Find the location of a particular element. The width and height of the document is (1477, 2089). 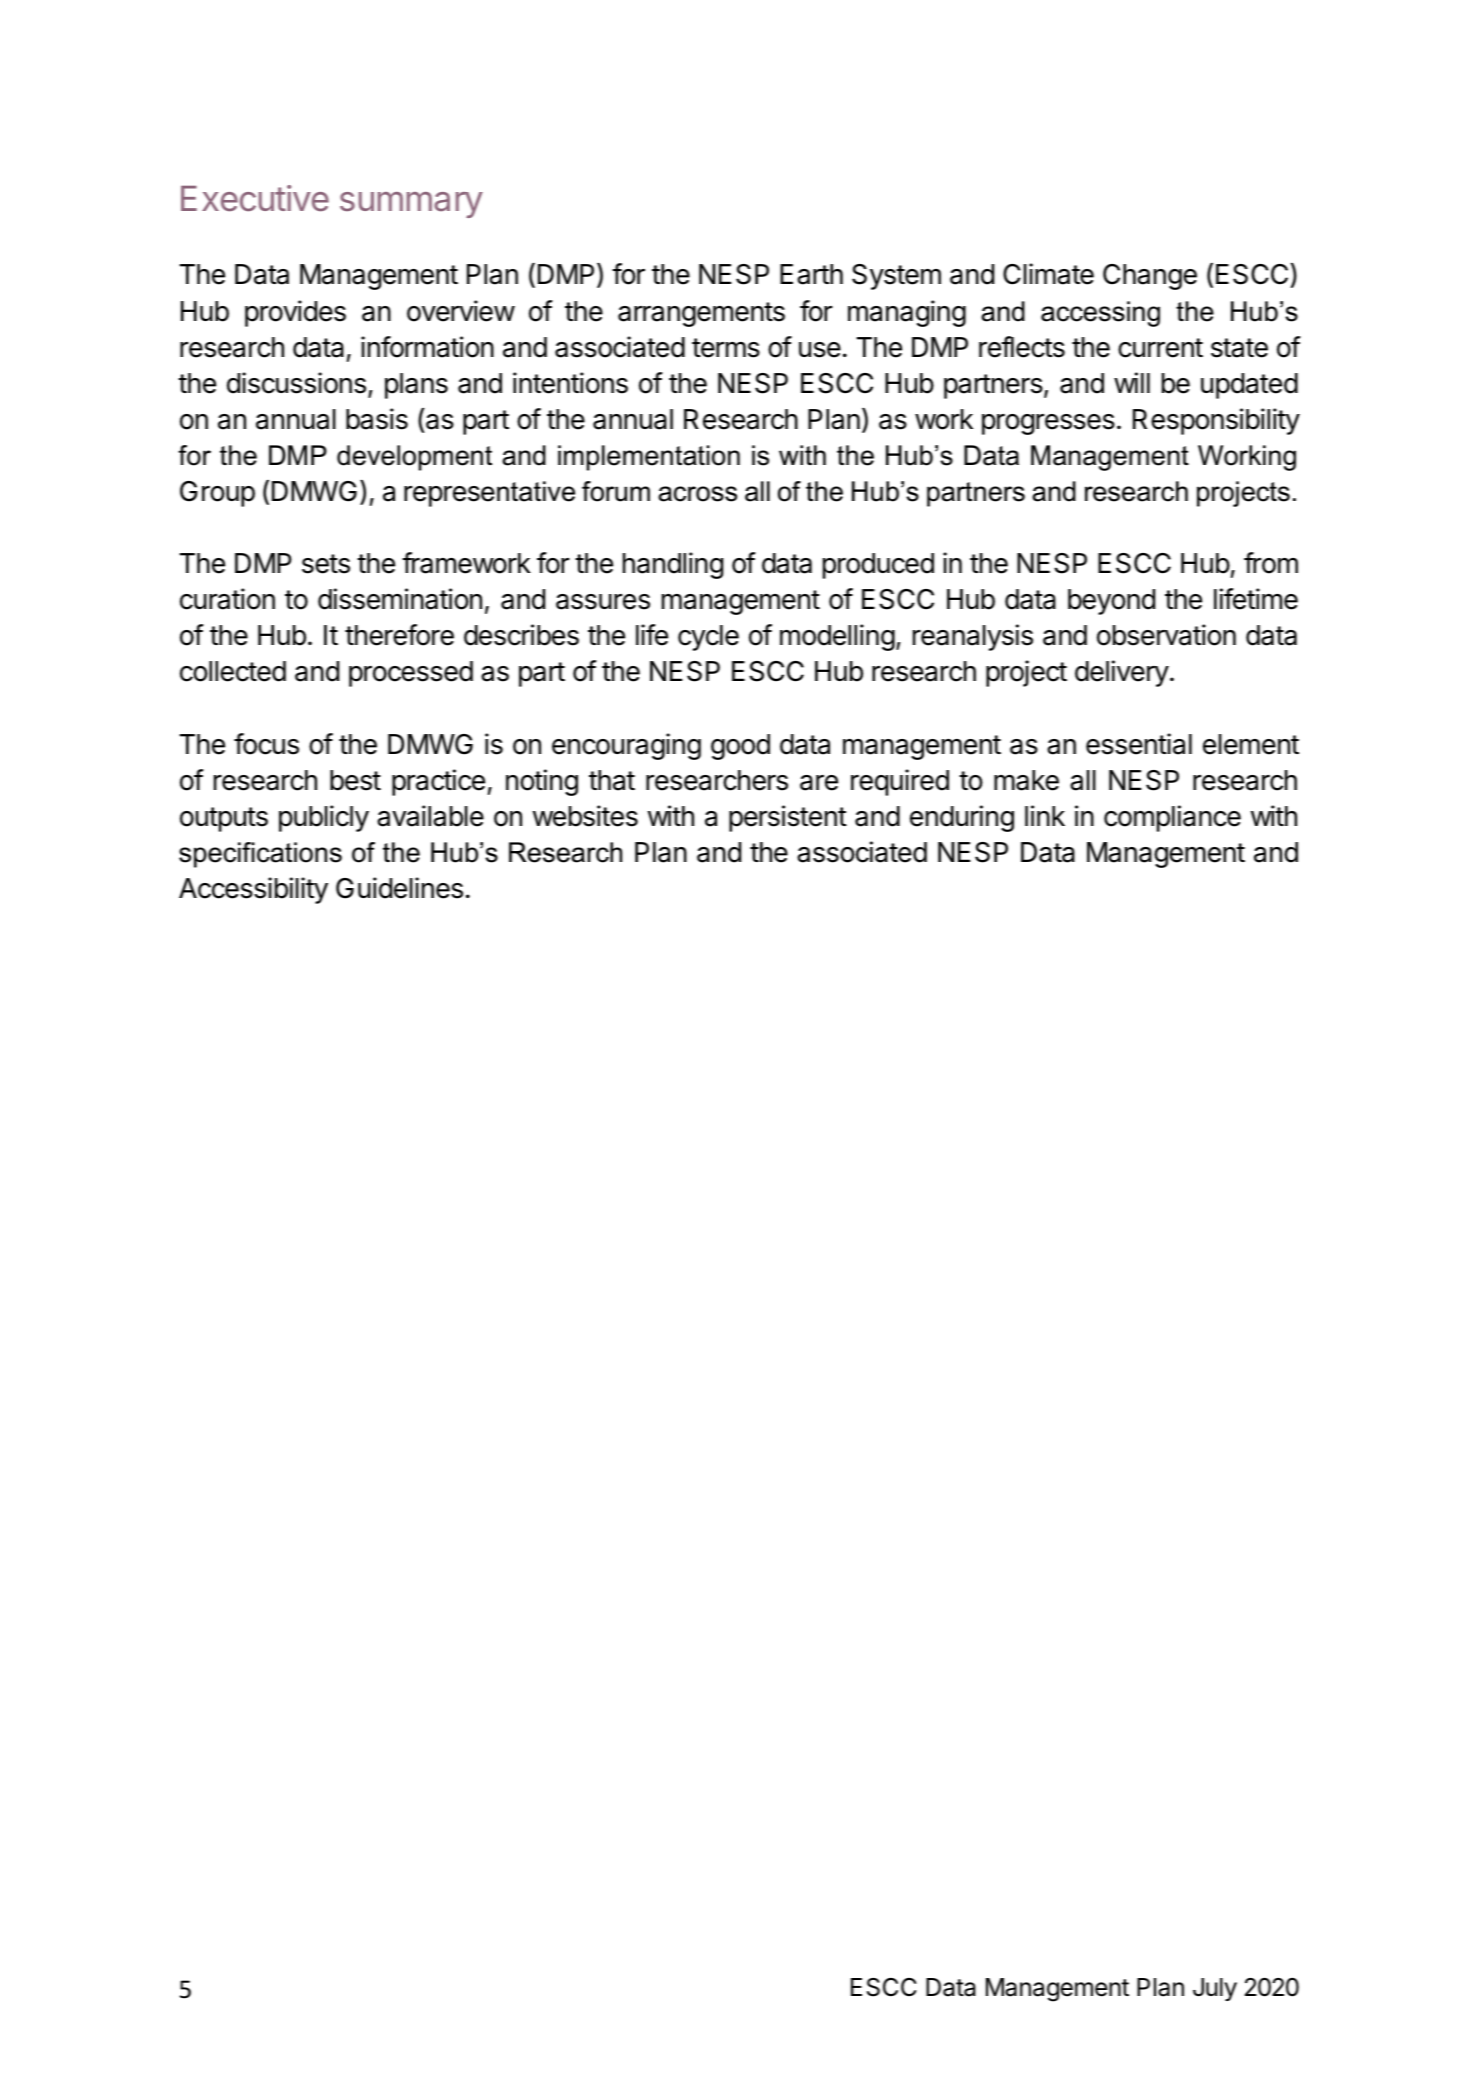

persistent is located at coordinates (788, 818).
